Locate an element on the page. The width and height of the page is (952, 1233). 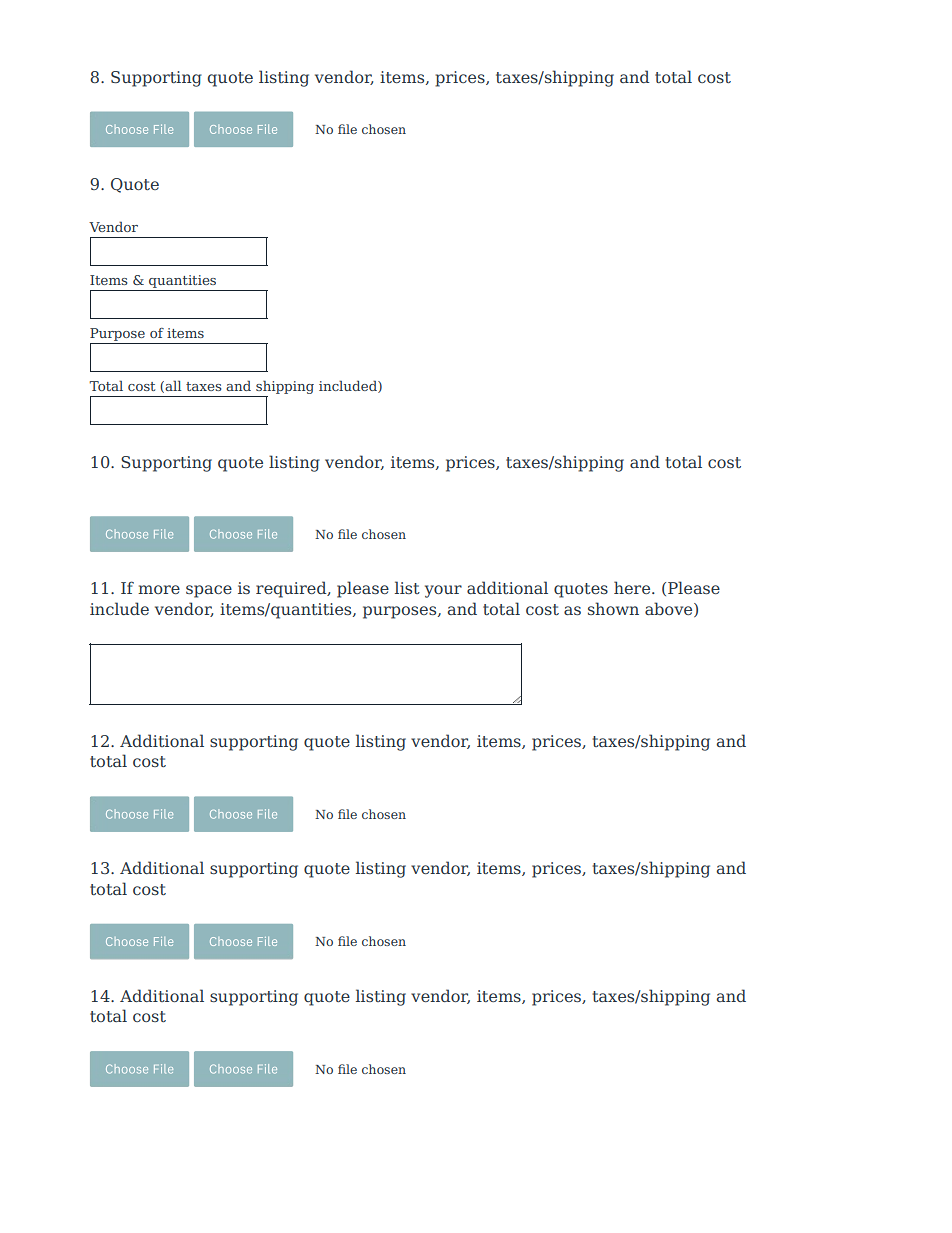
more is located at coordinates (159, 589).
